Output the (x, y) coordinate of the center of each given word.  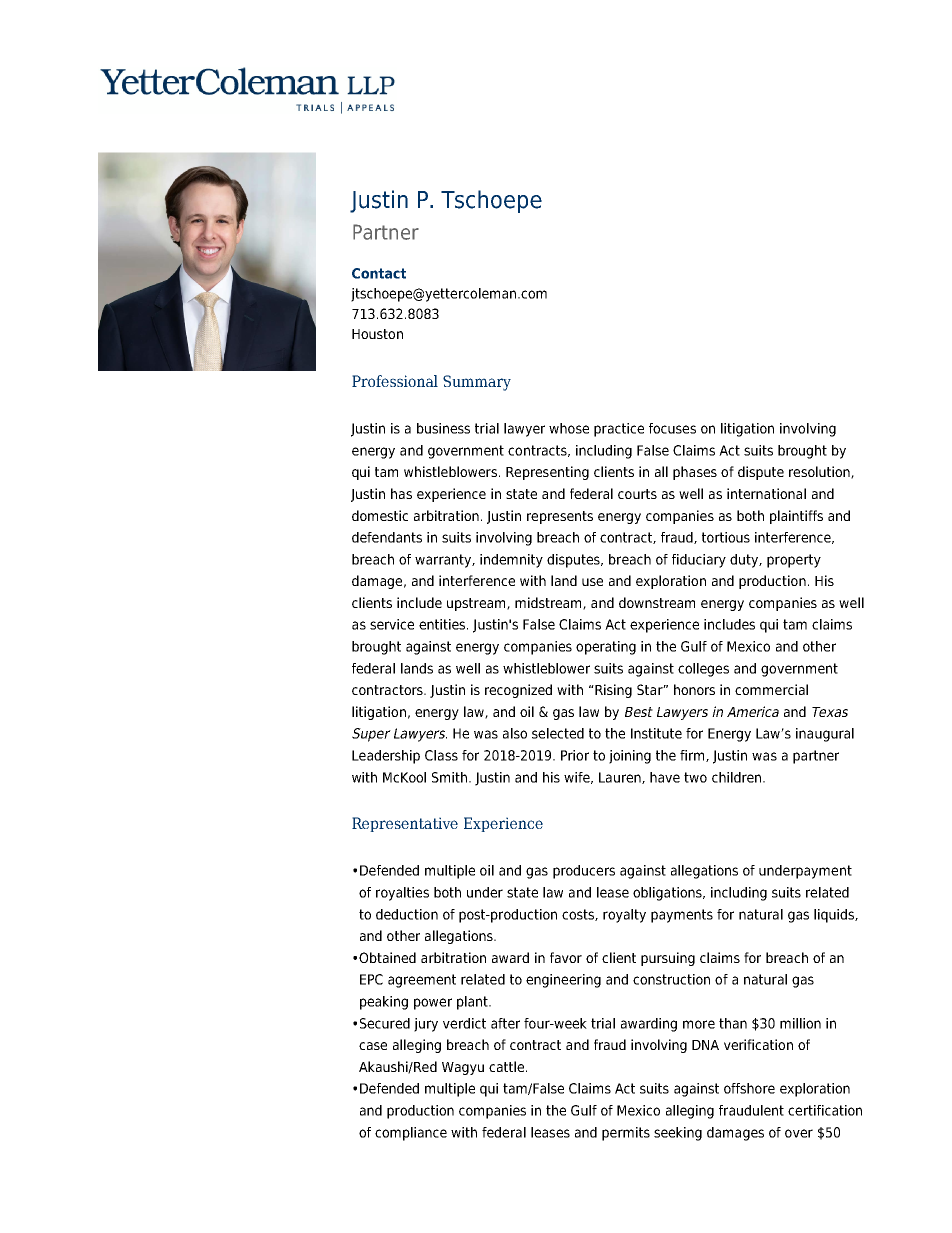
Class (441, 755)
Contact (379, 273)
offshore (749, 1088)
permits (626, 1134)
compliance (411, 1134)
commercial (771, 689)
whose (569, 428)
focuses (672, 428)
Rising (612, 691)
